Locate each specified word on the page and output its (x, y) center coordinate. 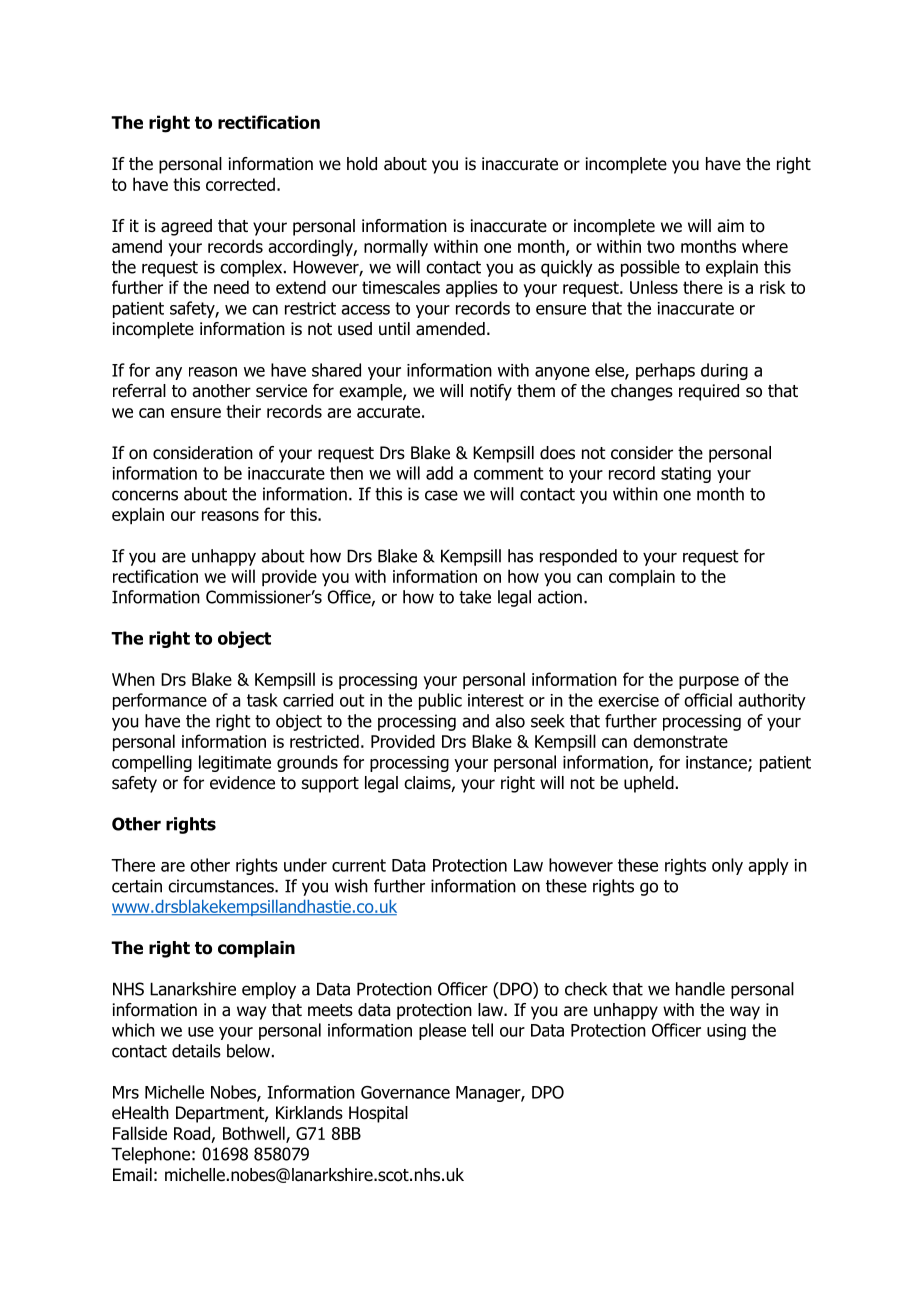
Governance (405, 1092)
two (661, 246)
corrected (240, 184)
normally (396, 248)
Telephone (150, 1155)
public (440, 701)
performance (160, 701)
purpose (709, 683)
